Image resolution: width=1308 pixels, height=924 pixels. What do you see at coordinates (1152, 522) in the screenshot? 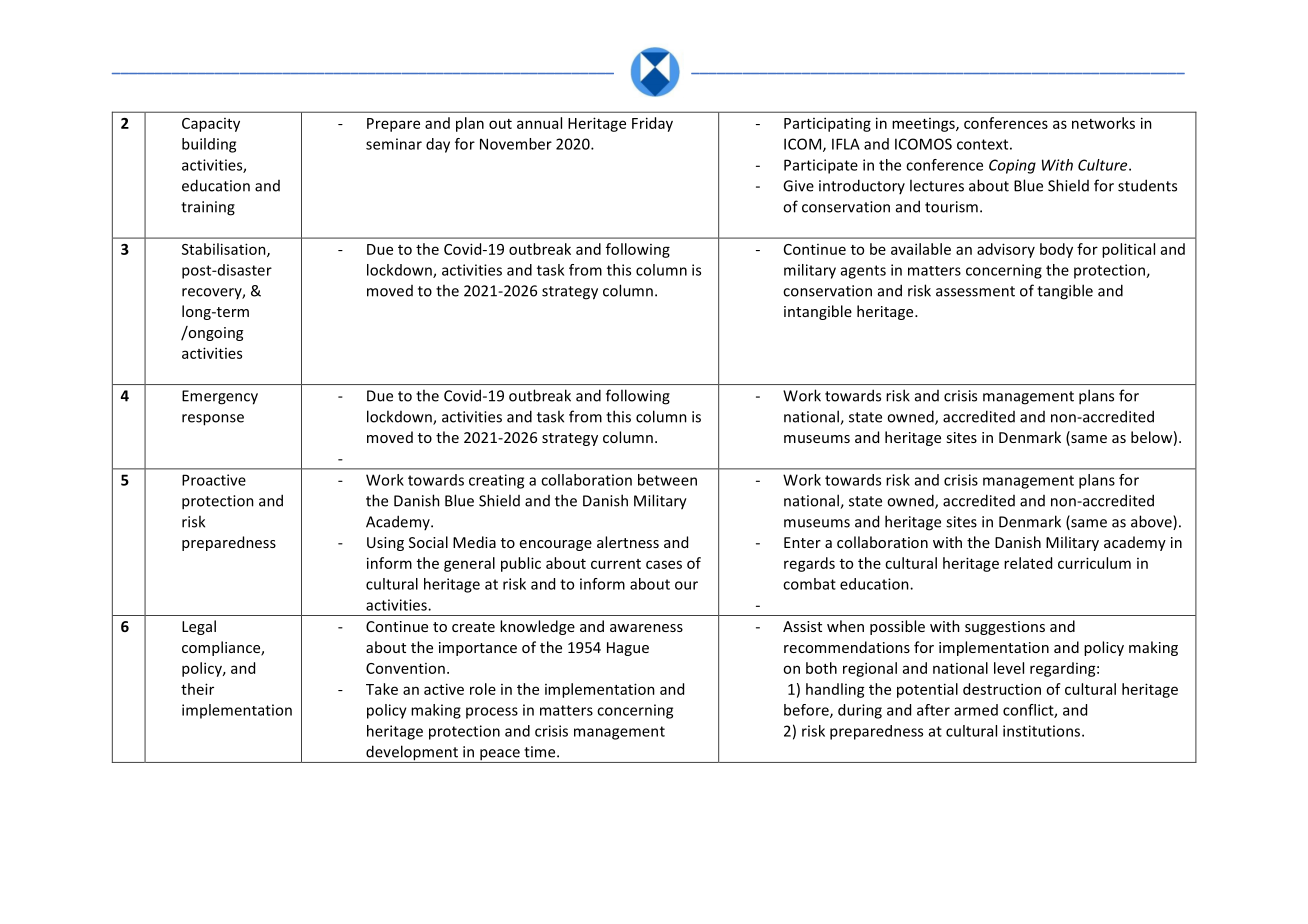
I see `above` at bounding box center [1152, 522].
